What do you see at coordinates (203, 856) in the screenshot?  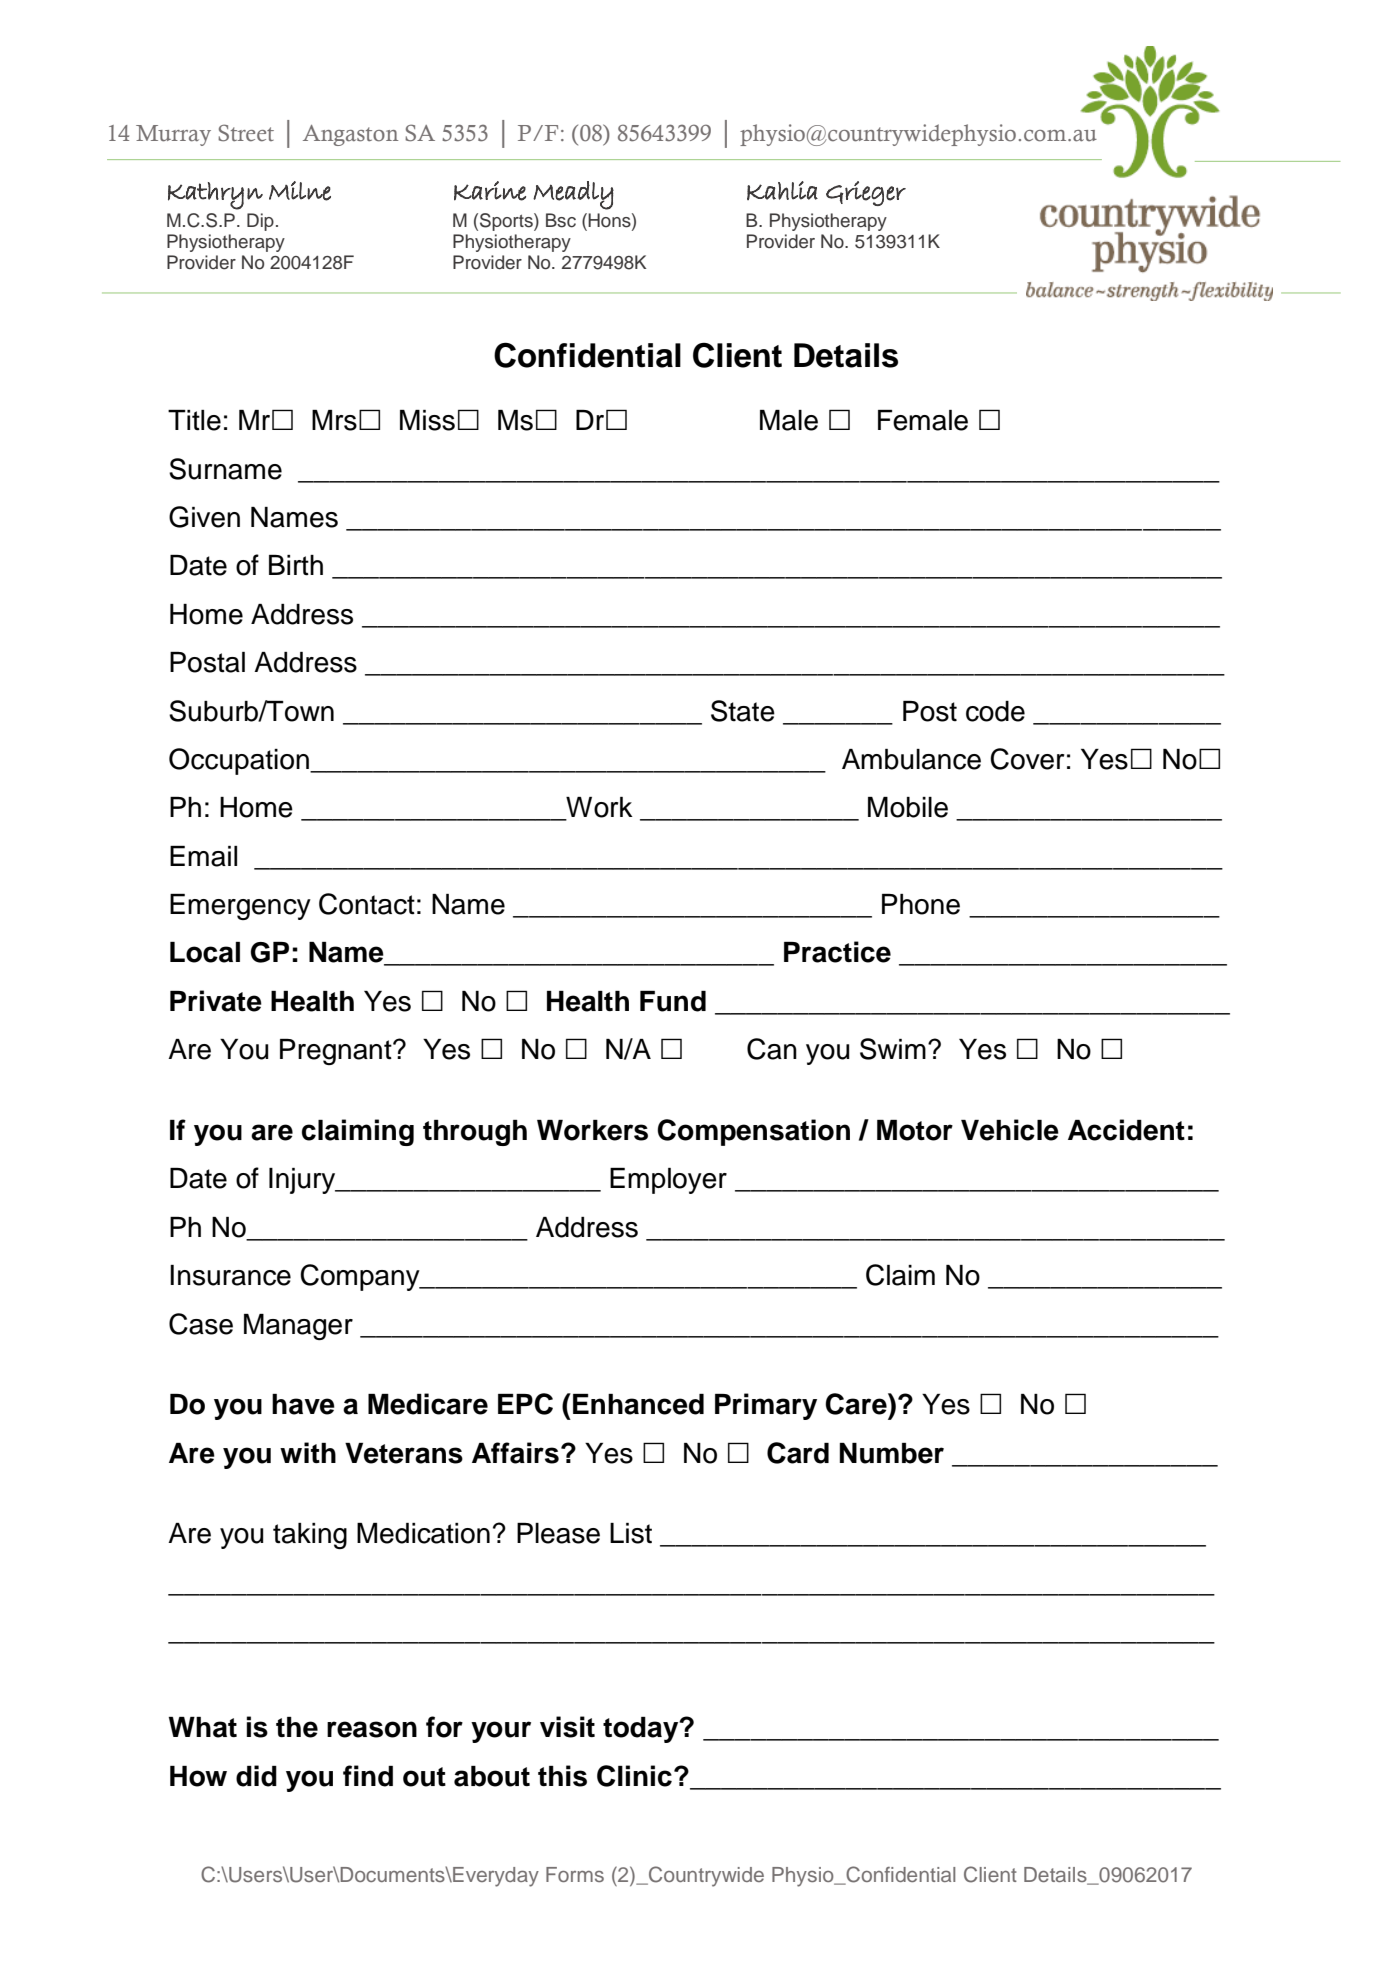 I see `Email` at bounding box center [203, 856].
